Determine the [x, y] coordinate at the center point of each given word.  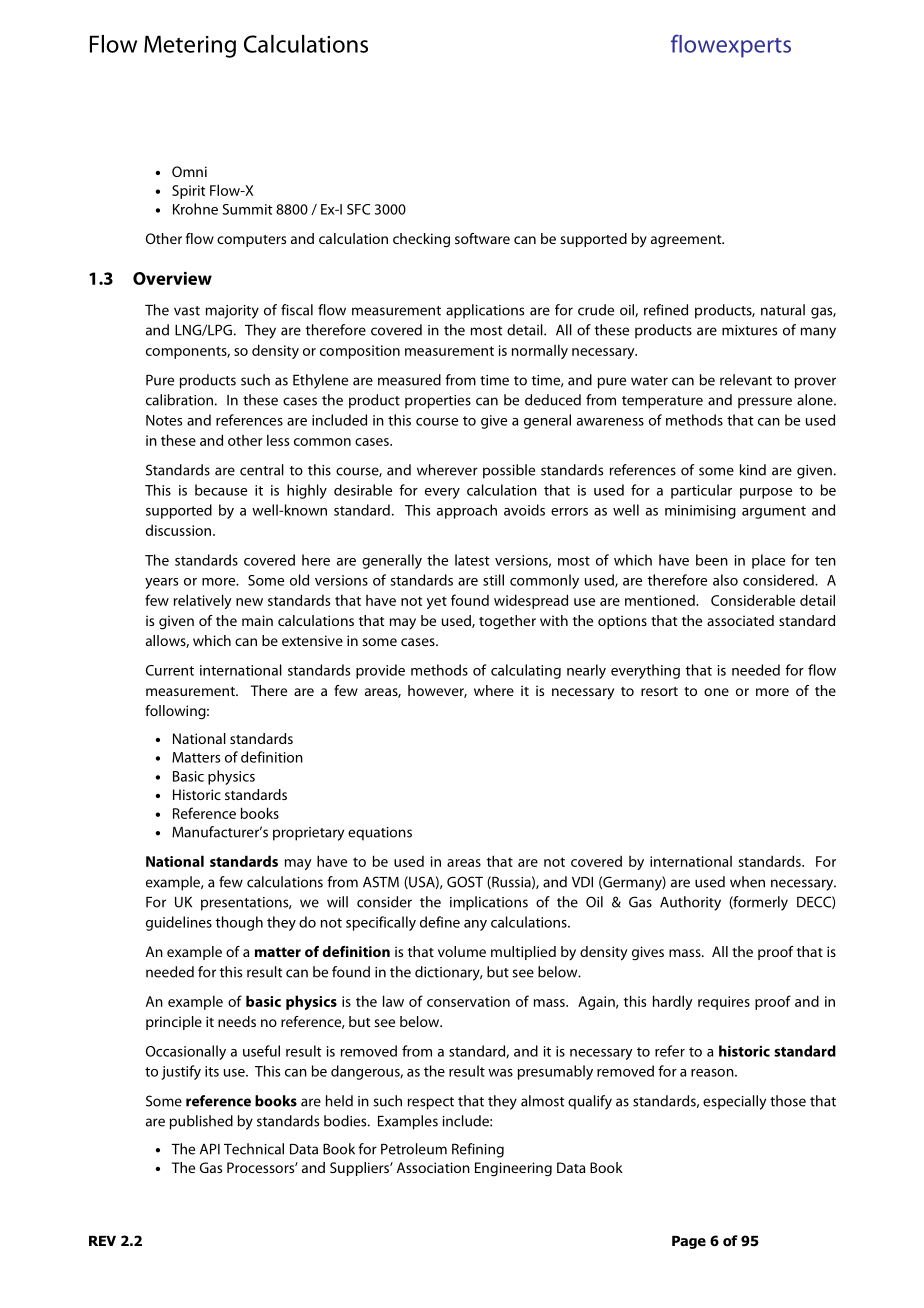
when [747, 882]
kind [753, 470]
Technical [254, 1149]
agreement [687, 241]
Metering [190, 46]
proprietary [308, 834]
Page [689, 1242]
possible [509, 471]
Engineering [513, 1169]
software [482, 238]
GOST [465, 882]
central [262, 470]
